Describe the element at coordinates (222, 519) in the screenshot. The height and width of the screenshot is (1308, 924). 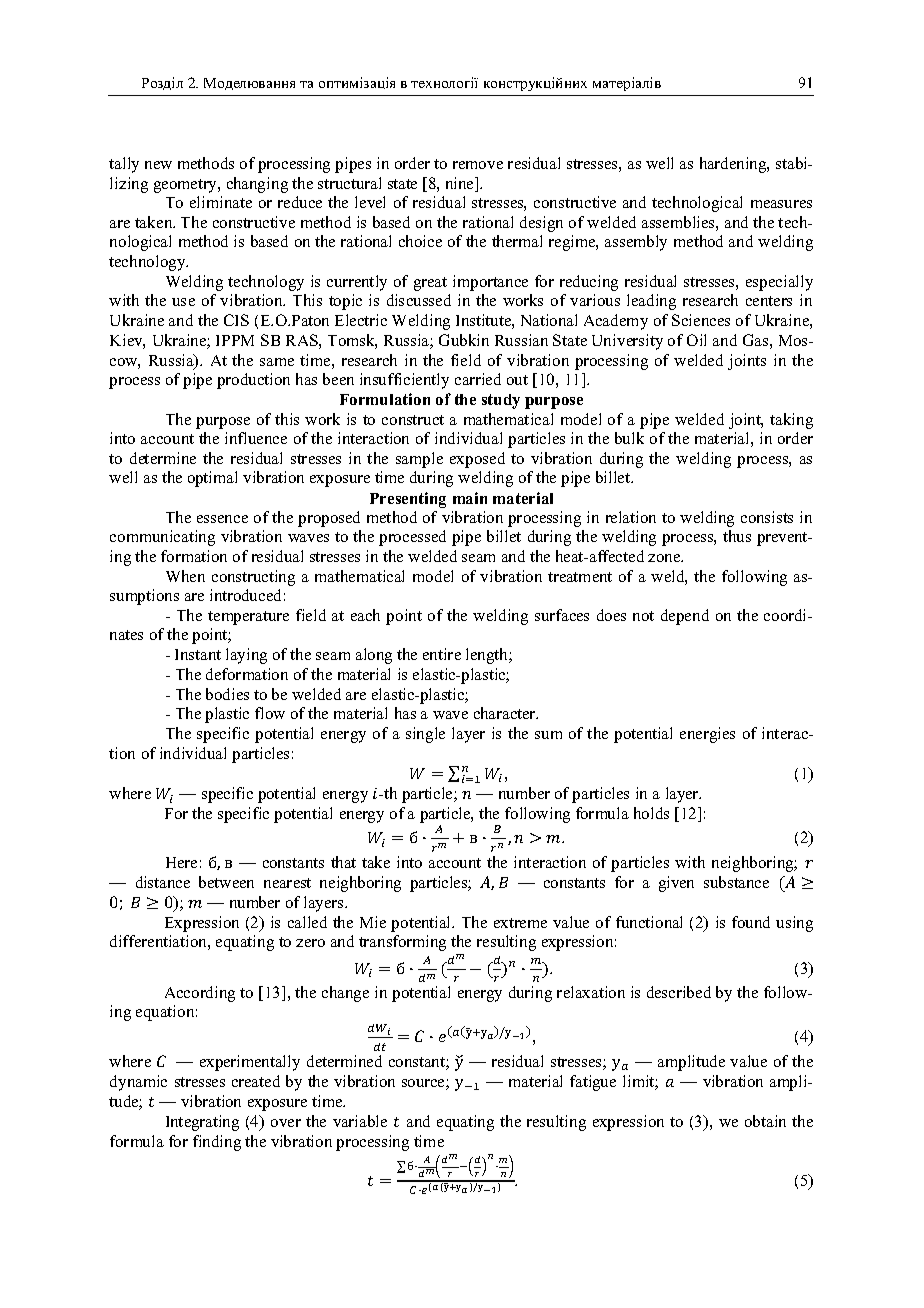
I see `essence` at that location.
